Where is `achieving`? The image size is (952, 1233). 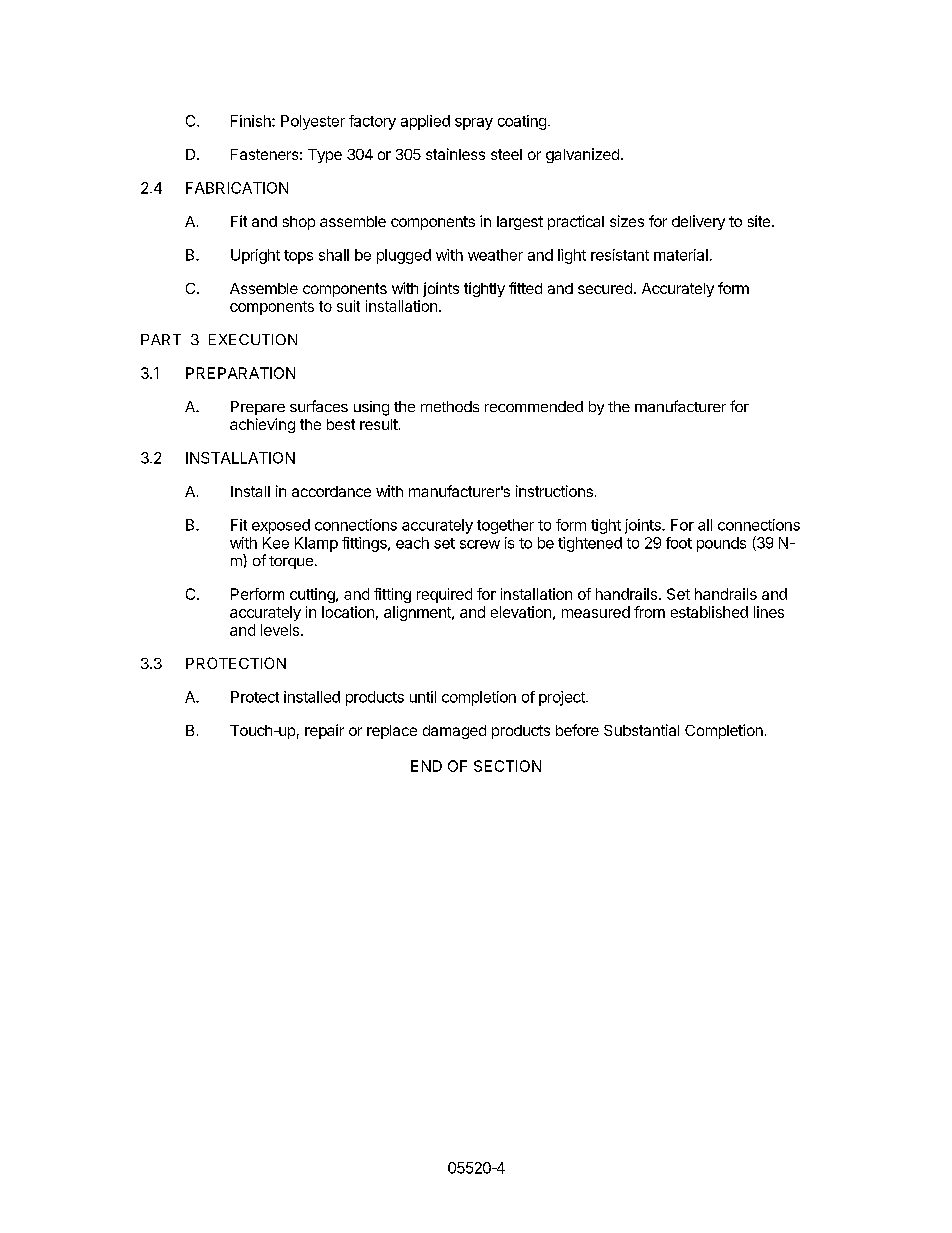
achieving is located at coordinates (262, 425).
